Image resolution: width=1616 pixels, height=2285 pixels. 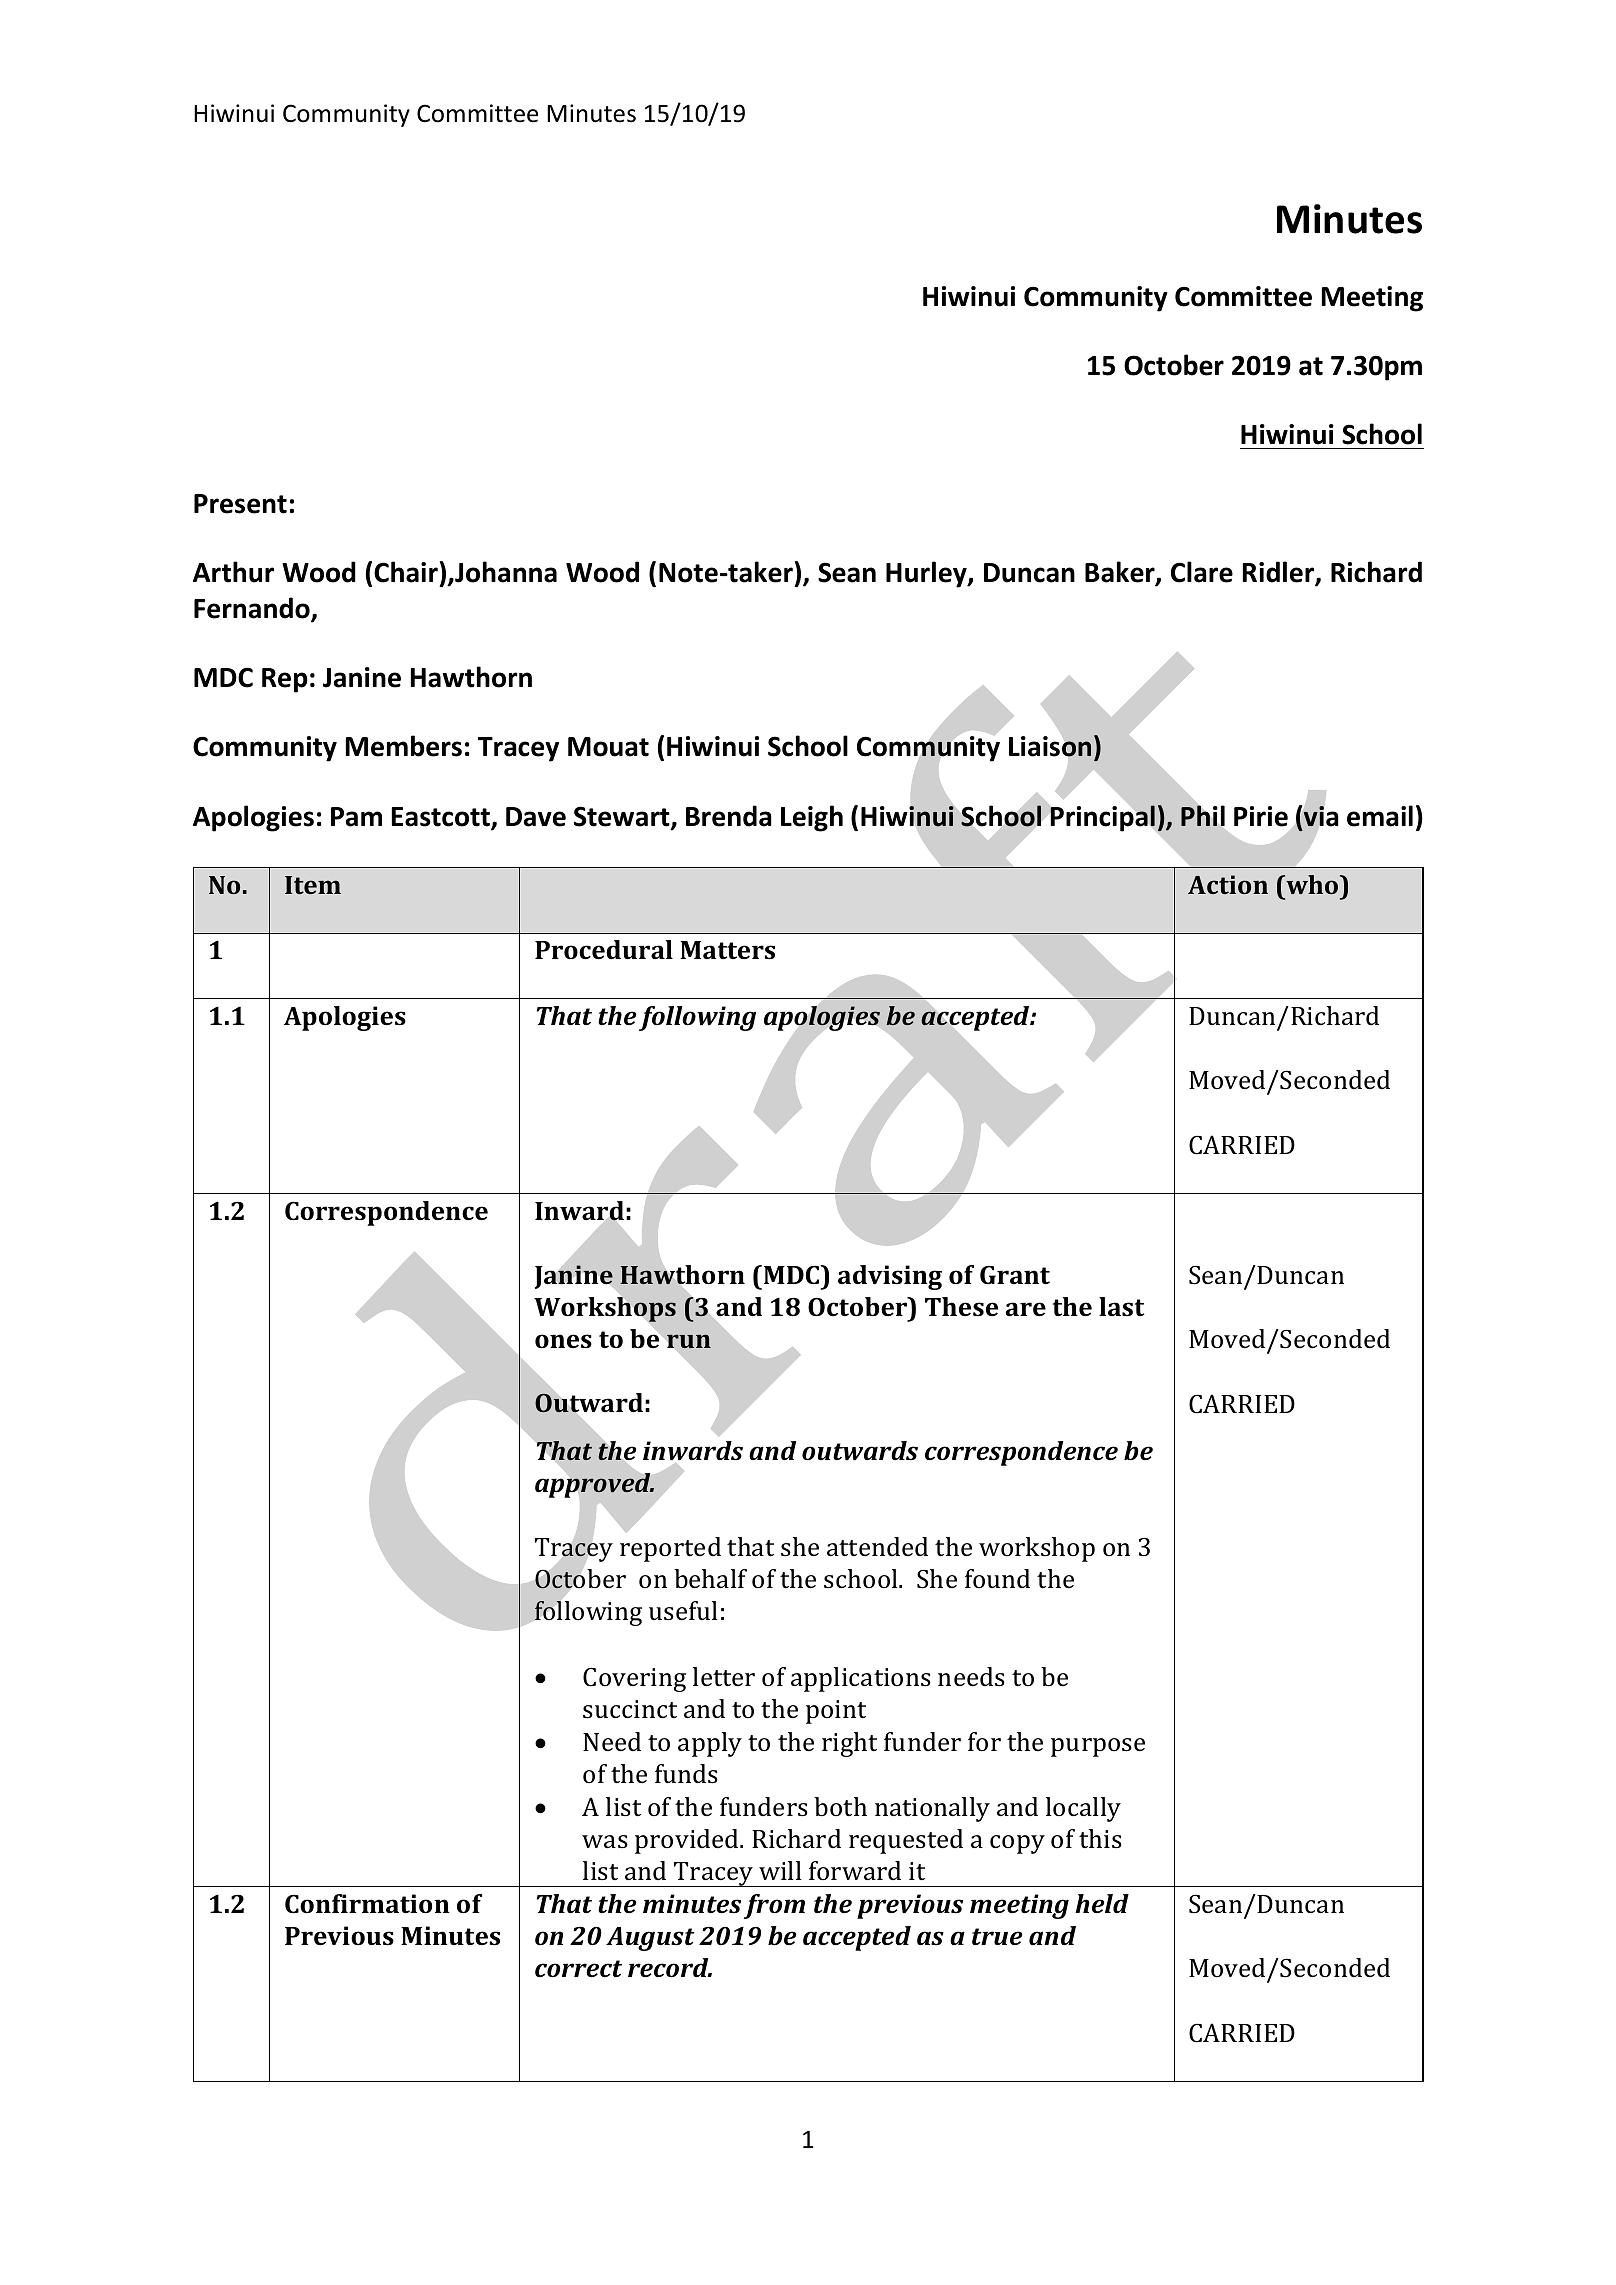 What do you see at coordinates (812, 818) in the screenshot?
I see `Leigh` at bounding box center [812, 818].
